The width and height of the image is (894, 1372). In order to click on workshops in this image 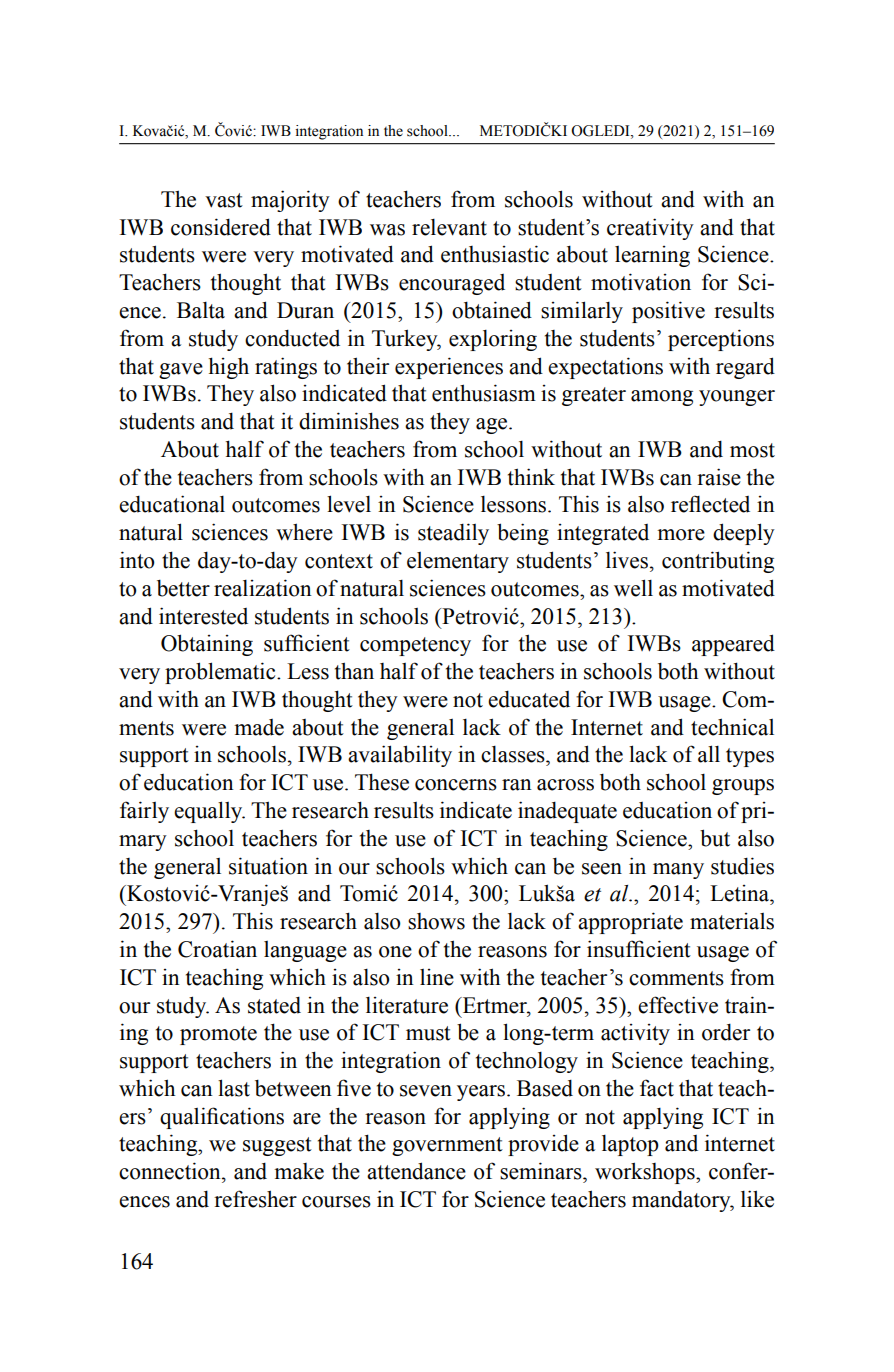, I will do `click(646, 1173)`.
